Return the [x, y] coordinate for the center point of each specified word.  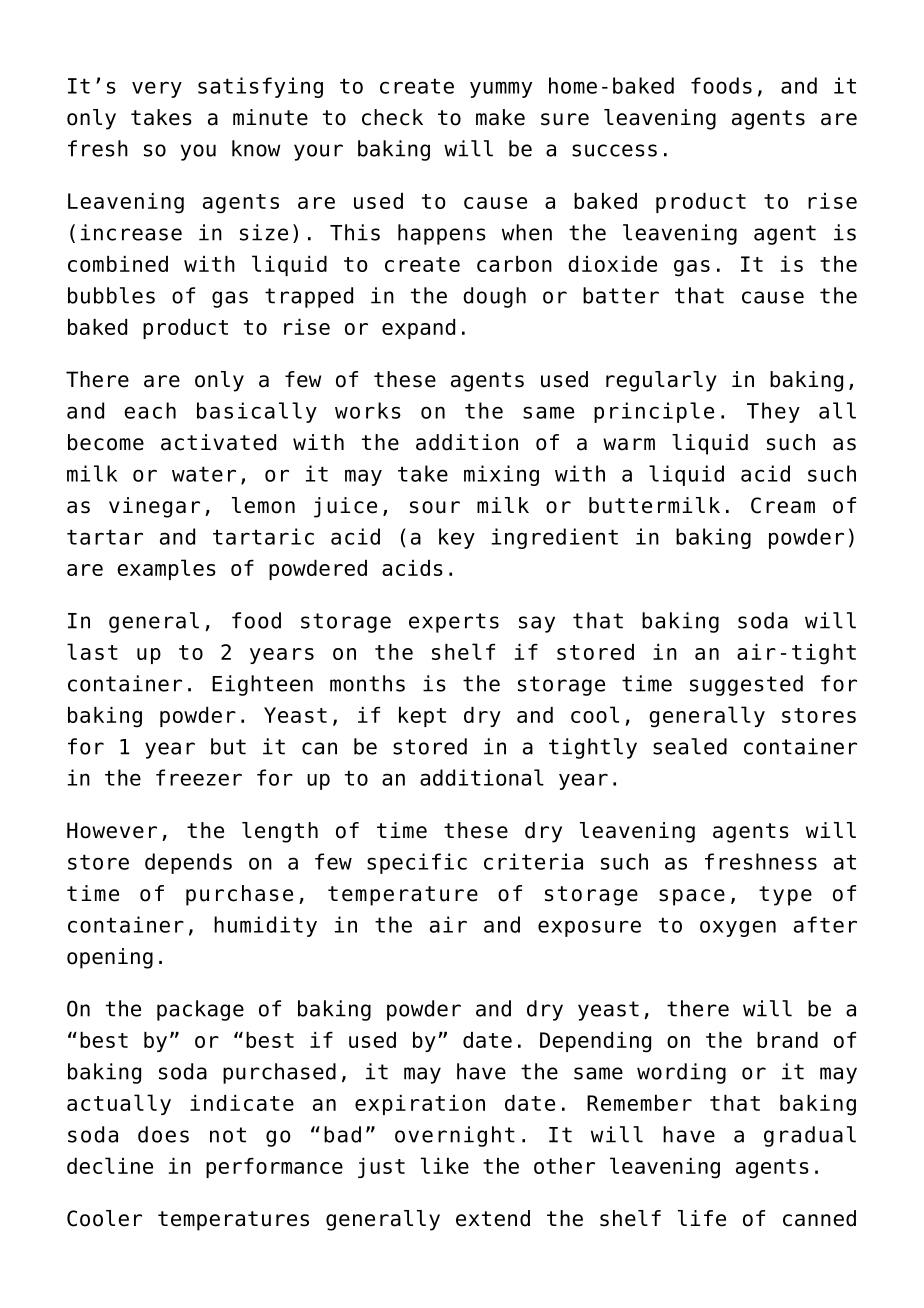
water [204, 474]
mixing [501, 475]
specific [417, 863]
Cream [783, 505]
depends [188, 863]
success [614, 150]
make [500, 117]
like [445, 1165]
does [163, 1134]
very [157, 89]
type [785, 896]
